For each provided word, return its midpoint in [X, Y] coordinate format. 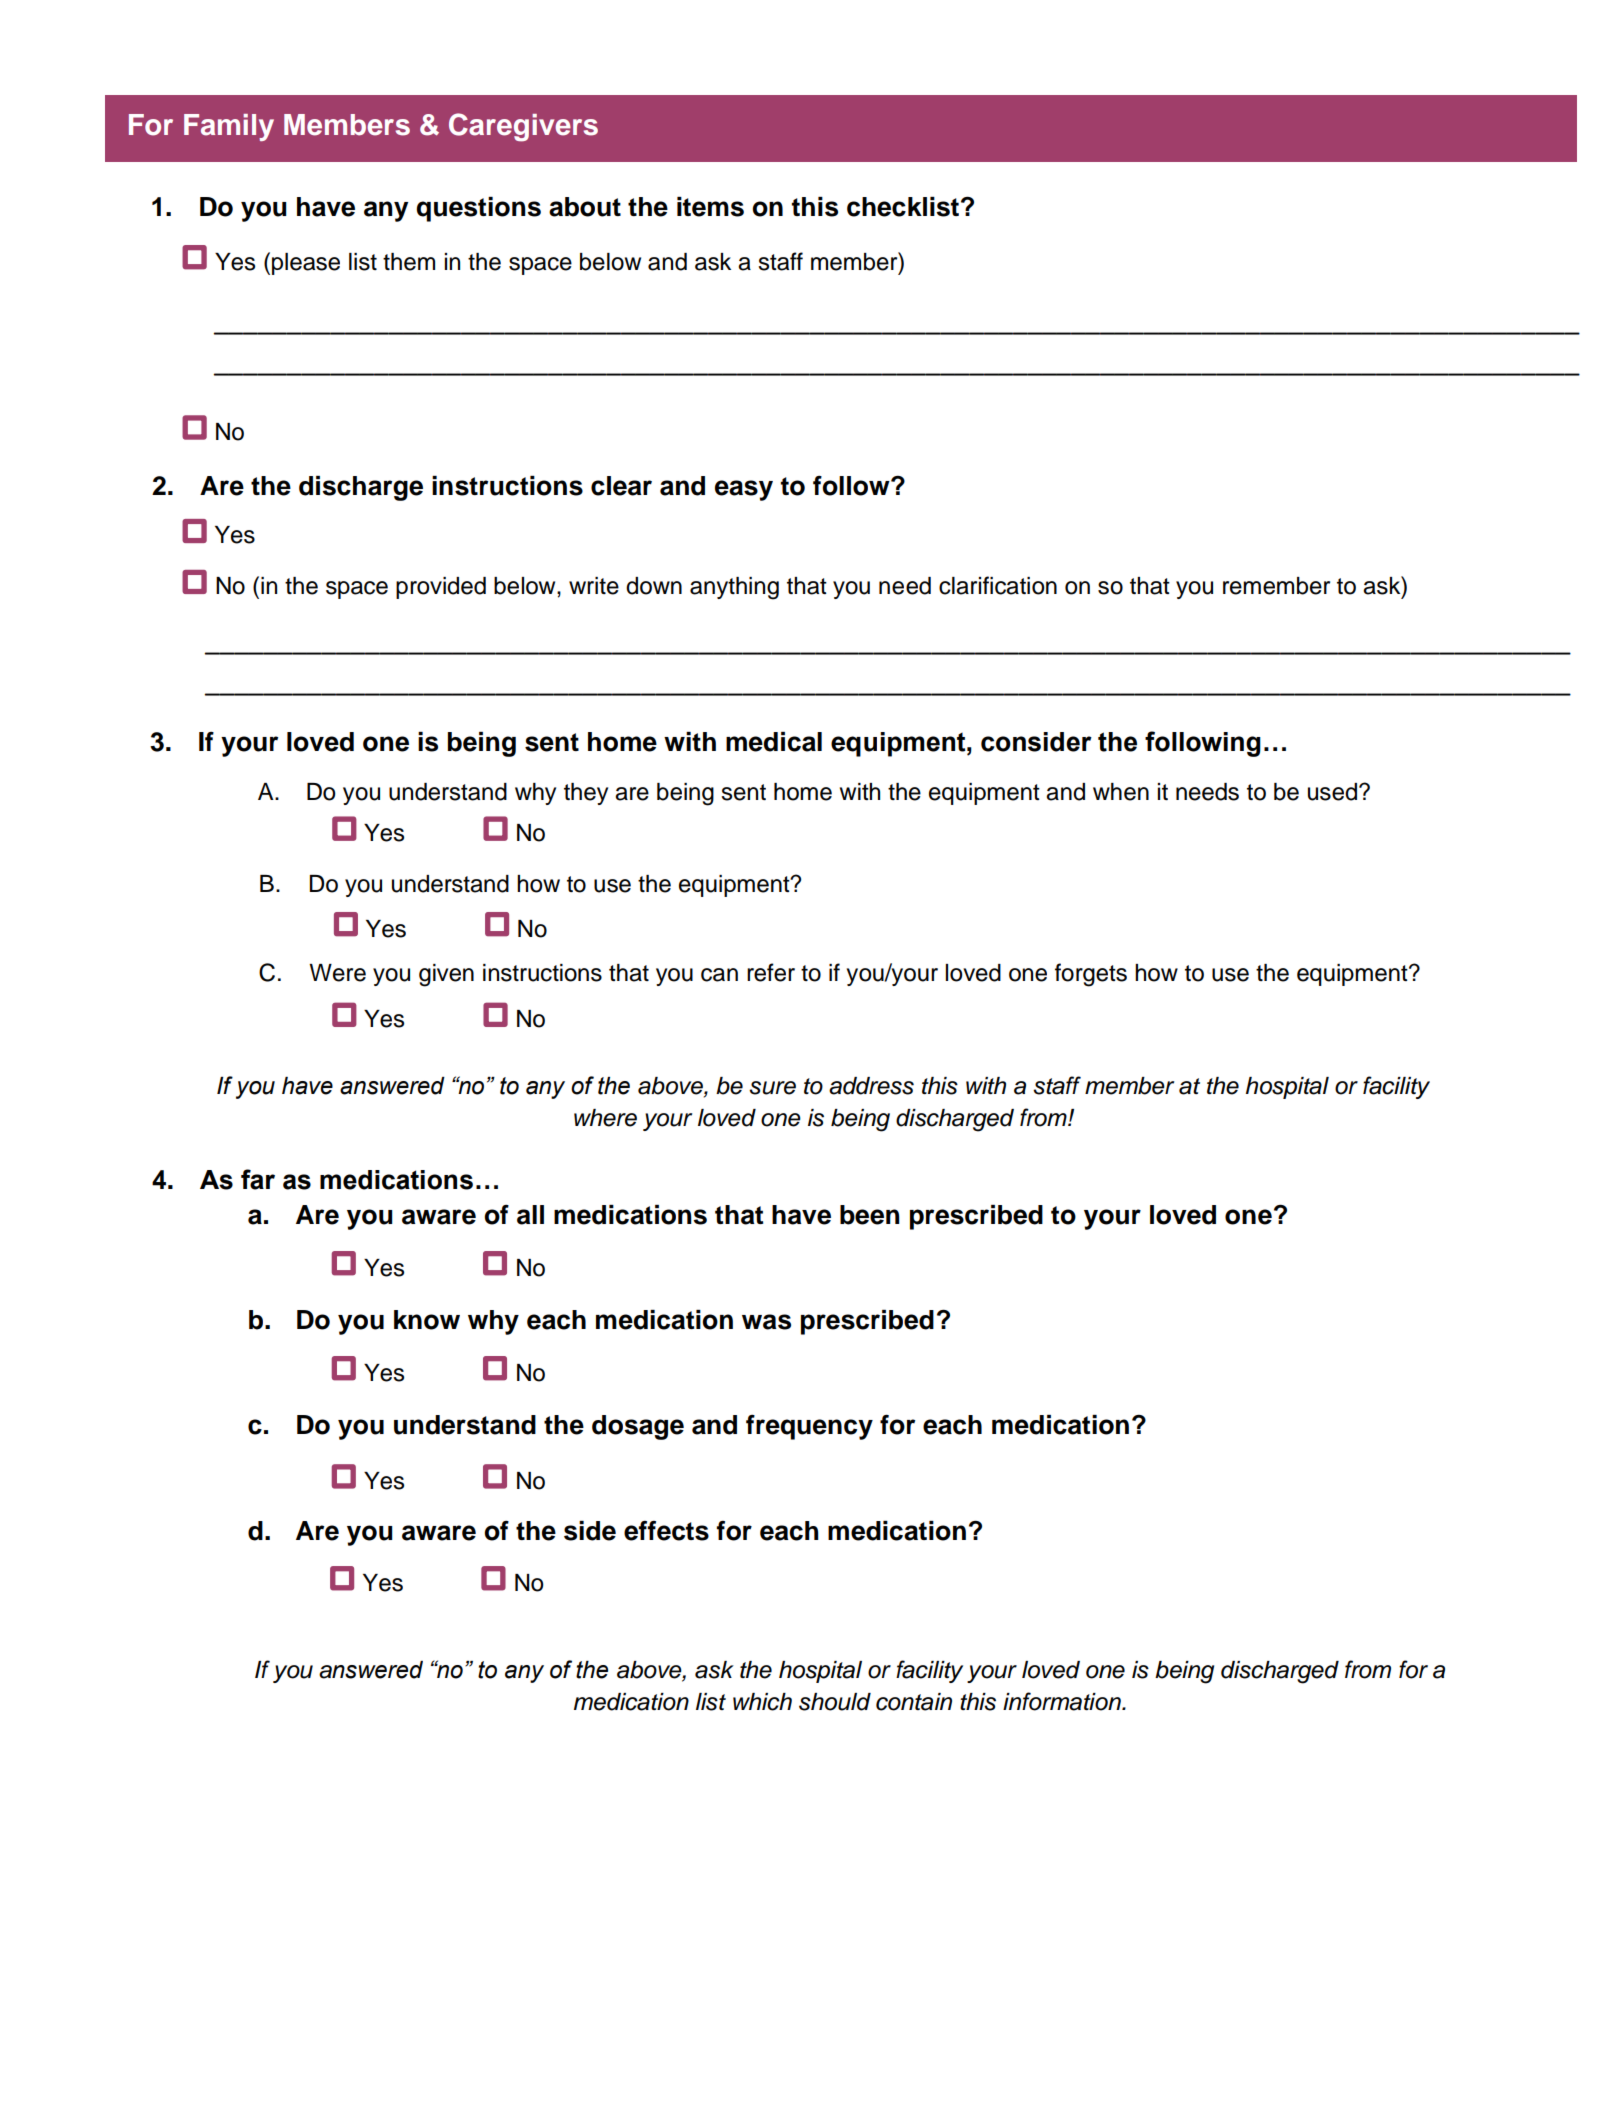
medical [774, 742]
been [870, 1215]
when [1121, 792]
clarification [998, 585]
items [710, 207]
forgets [1091, 975]
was [766, 1322]
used [1332, 792]
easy [744, 490]
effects [666, 1531]
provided [441, 588]
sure [772, 1088]
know [427, 1320]
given [446, 975]
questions [478, 209]
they [586, 794]
